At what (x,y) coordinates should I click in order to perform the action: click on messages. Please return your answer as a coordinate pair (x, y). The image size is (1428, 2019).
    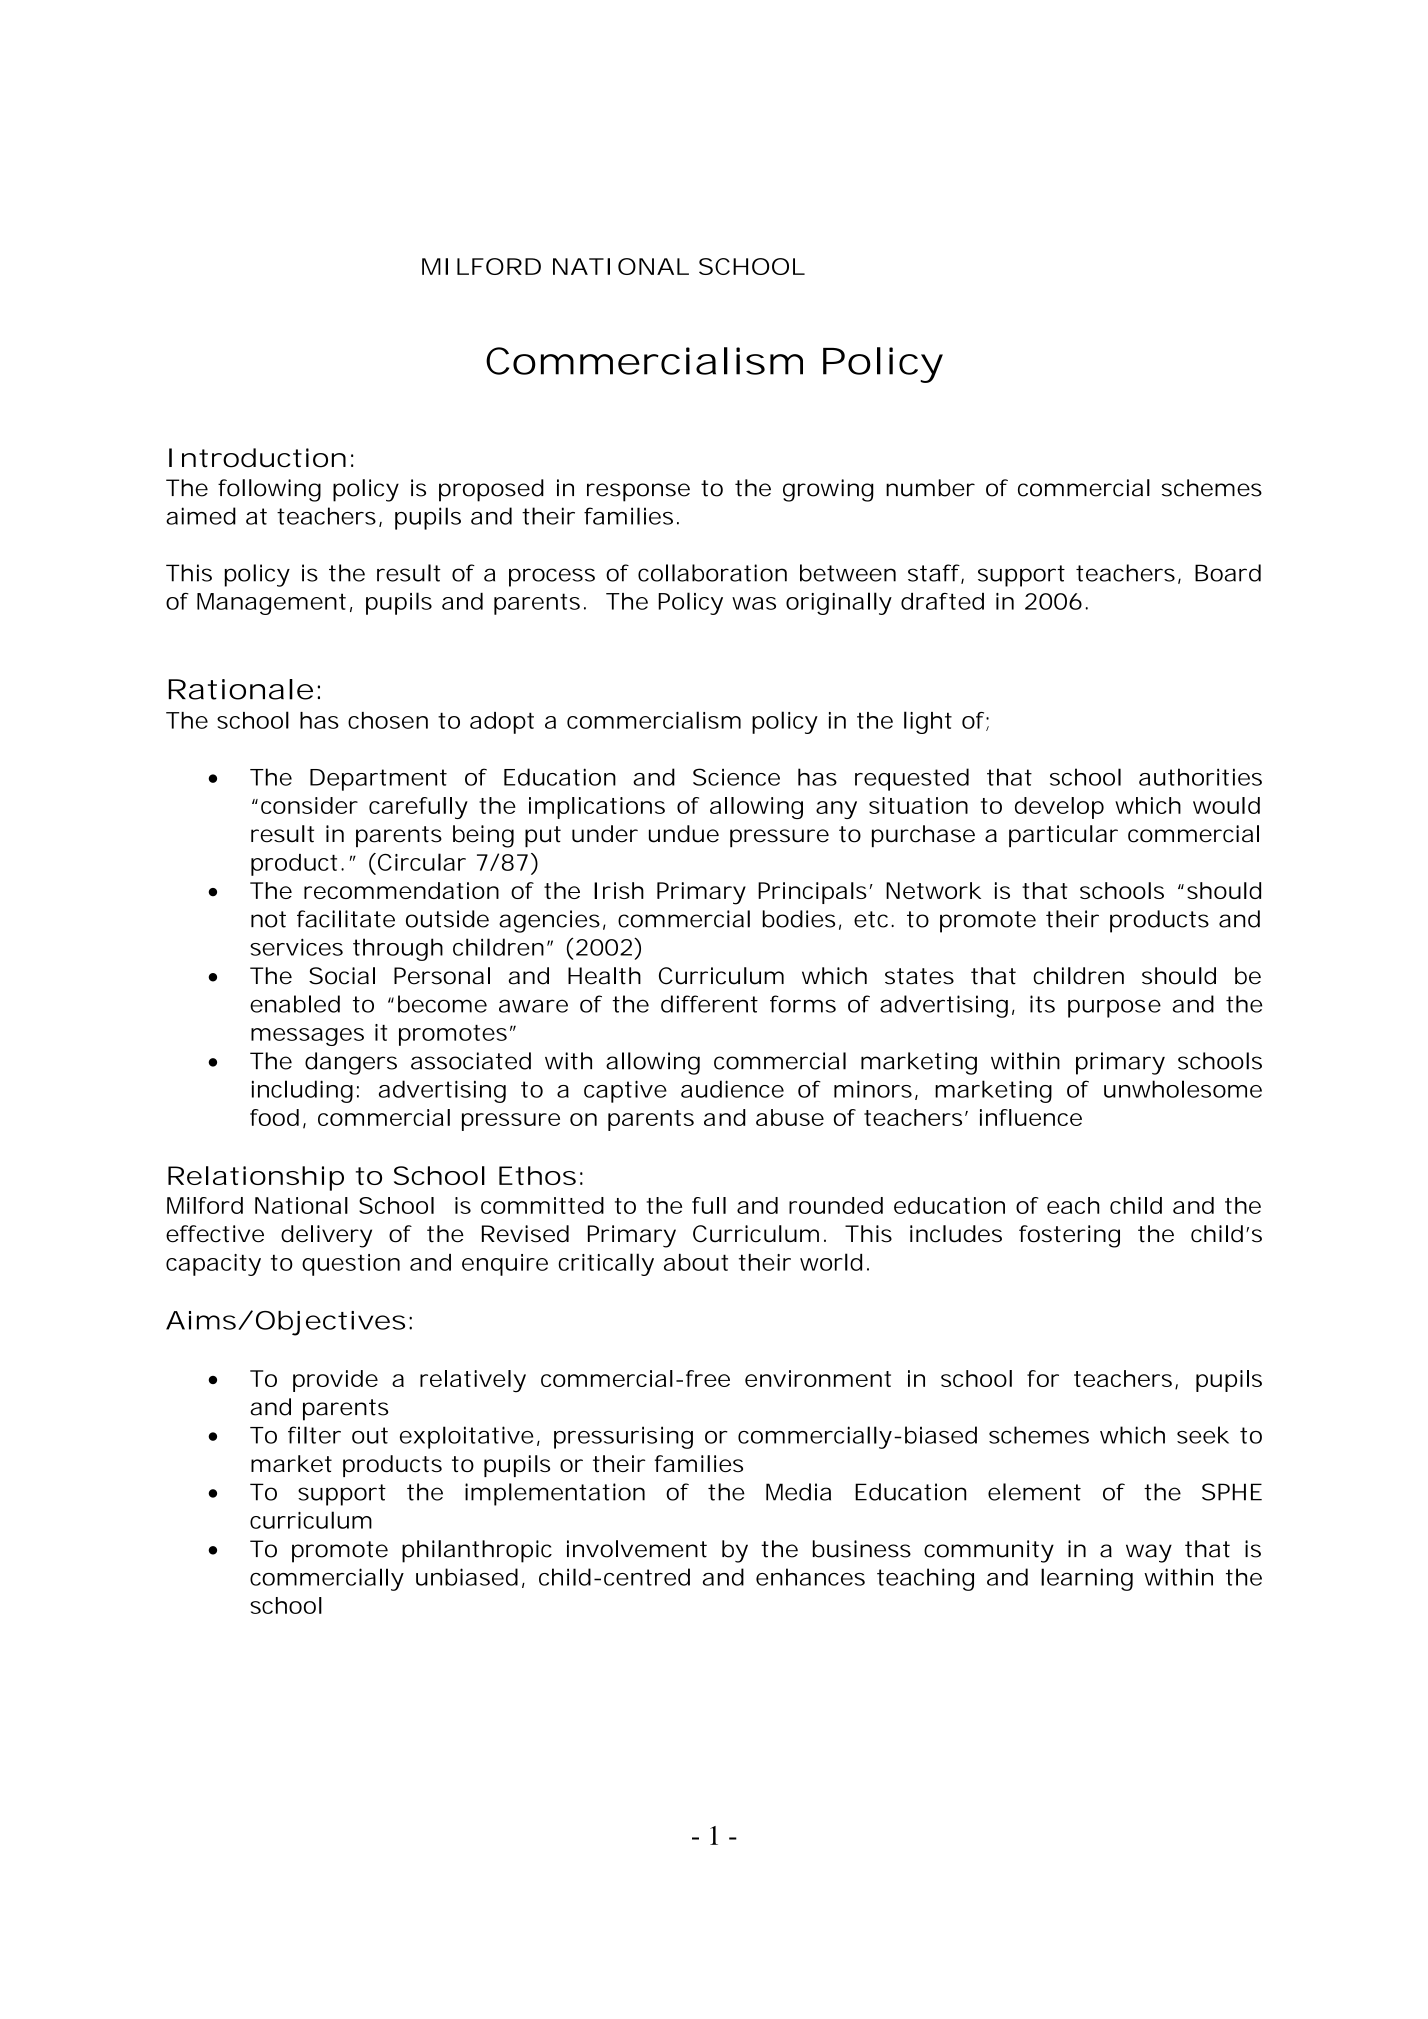
    Looking at the image, I should click on (307, 1037).
